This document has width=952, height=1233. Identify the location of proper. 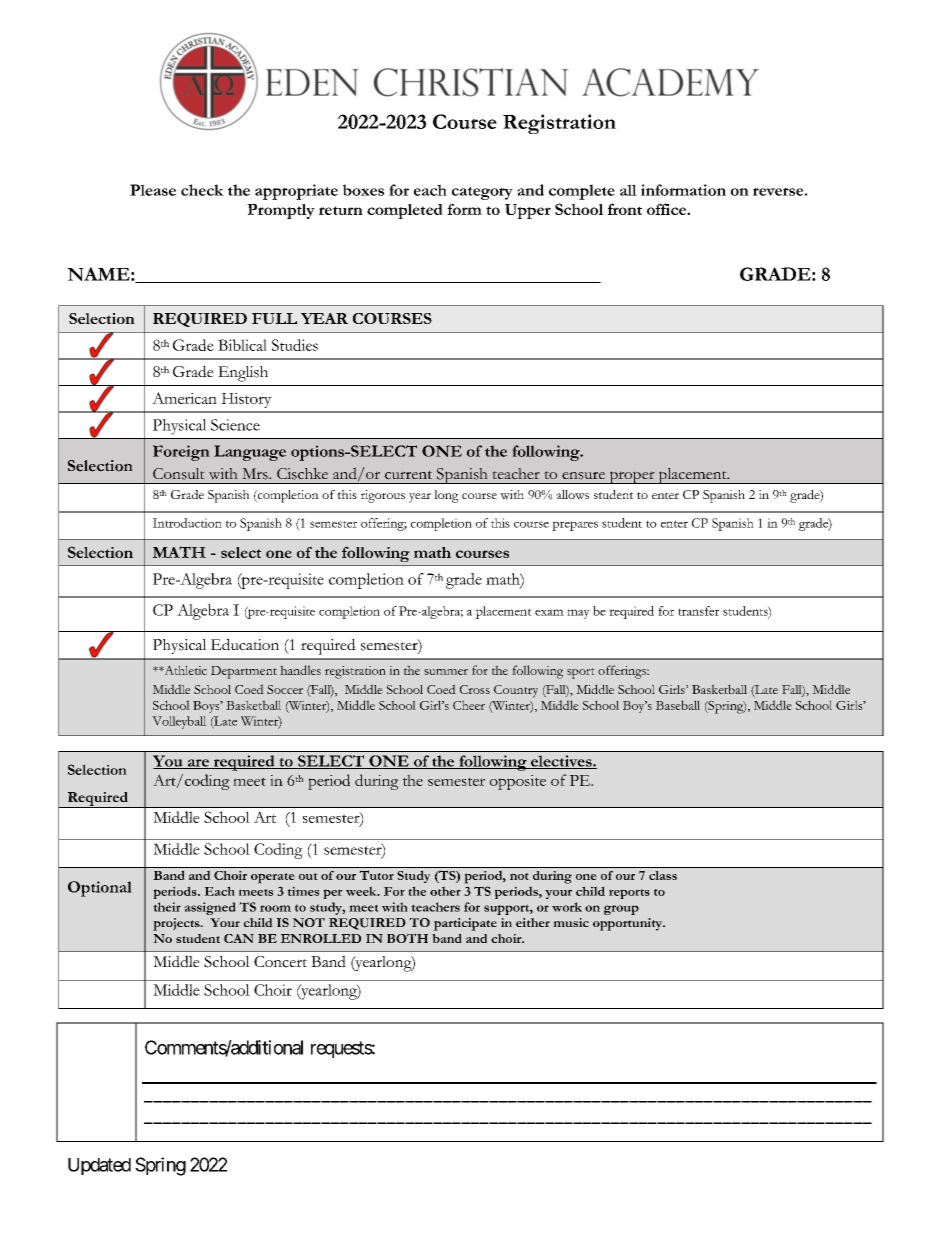
(632, 477).
